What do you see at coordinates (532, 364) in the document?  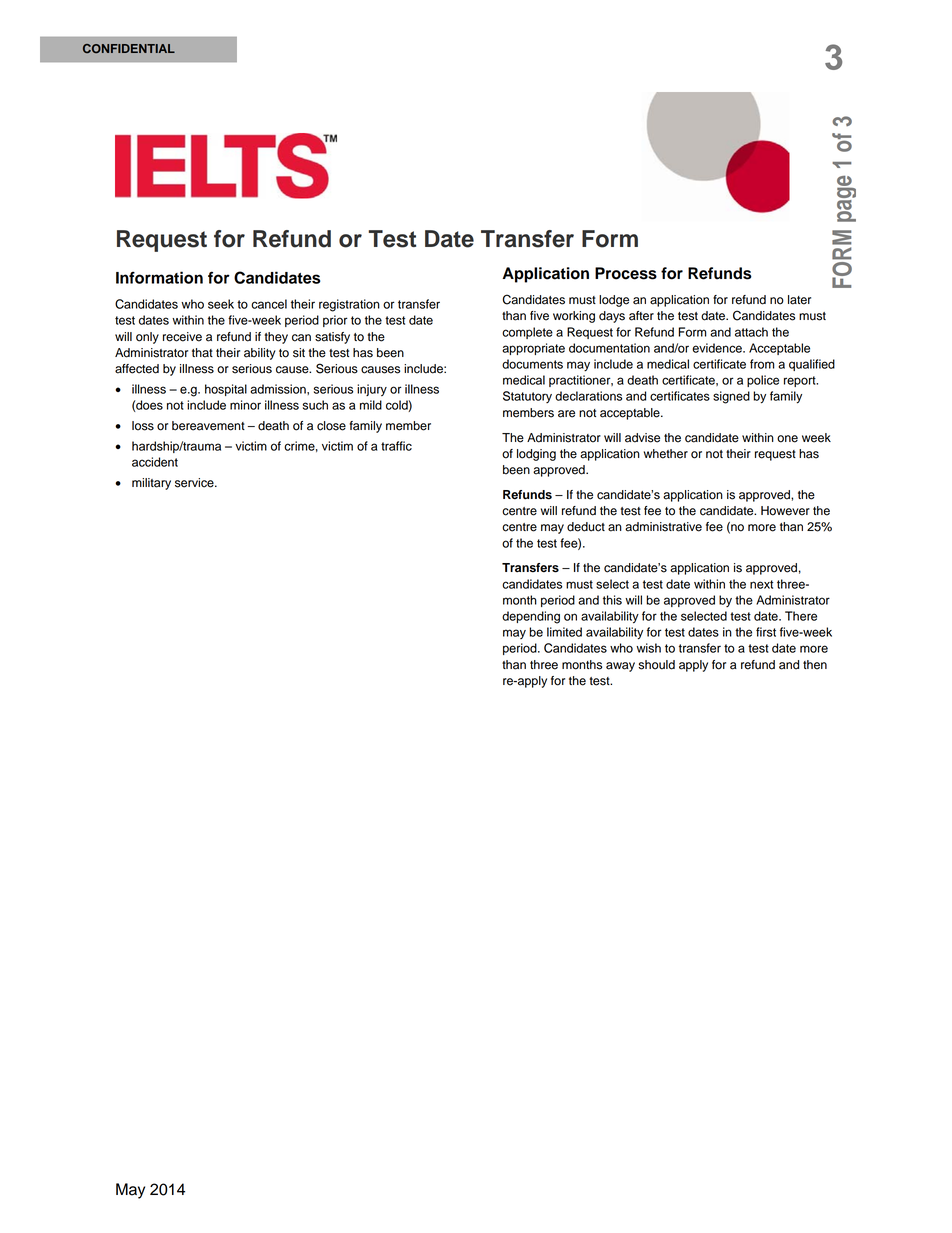 I see `documents` at bounding box center [532, 364].
